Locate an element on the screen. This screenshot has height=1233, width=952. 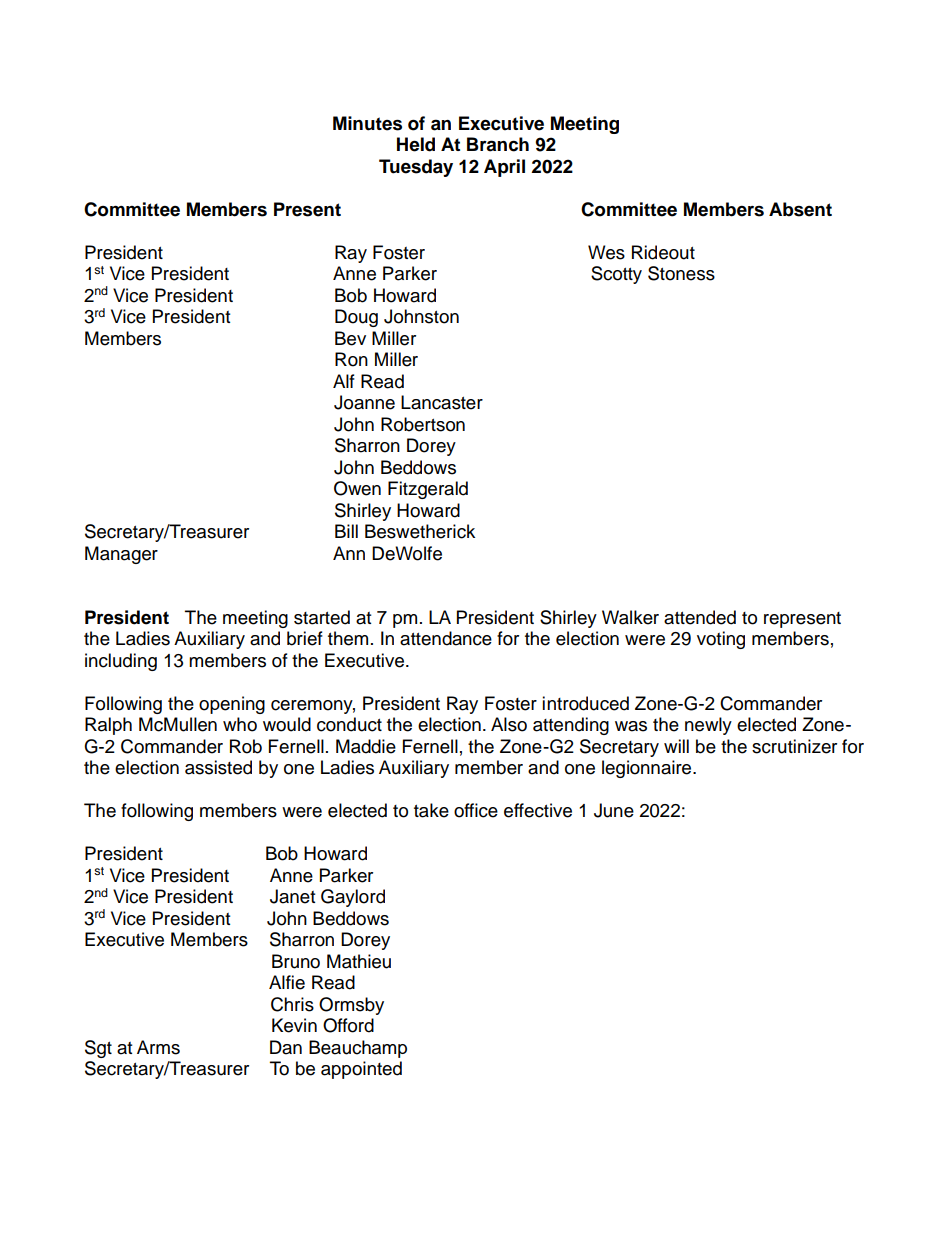
Absent is located at coordinates (800, 209).
